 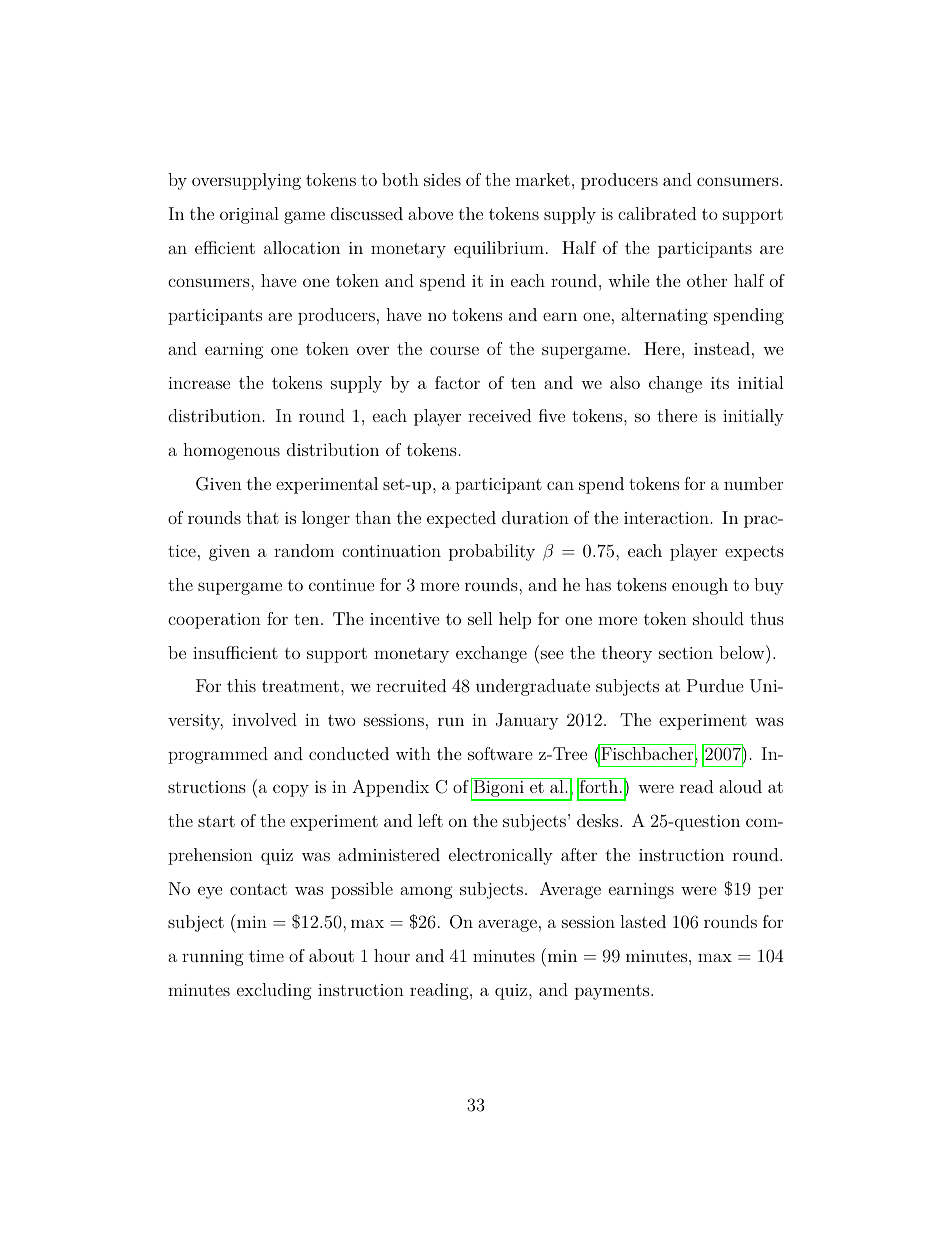 I want to click on original, so click(x=249, y=215).
